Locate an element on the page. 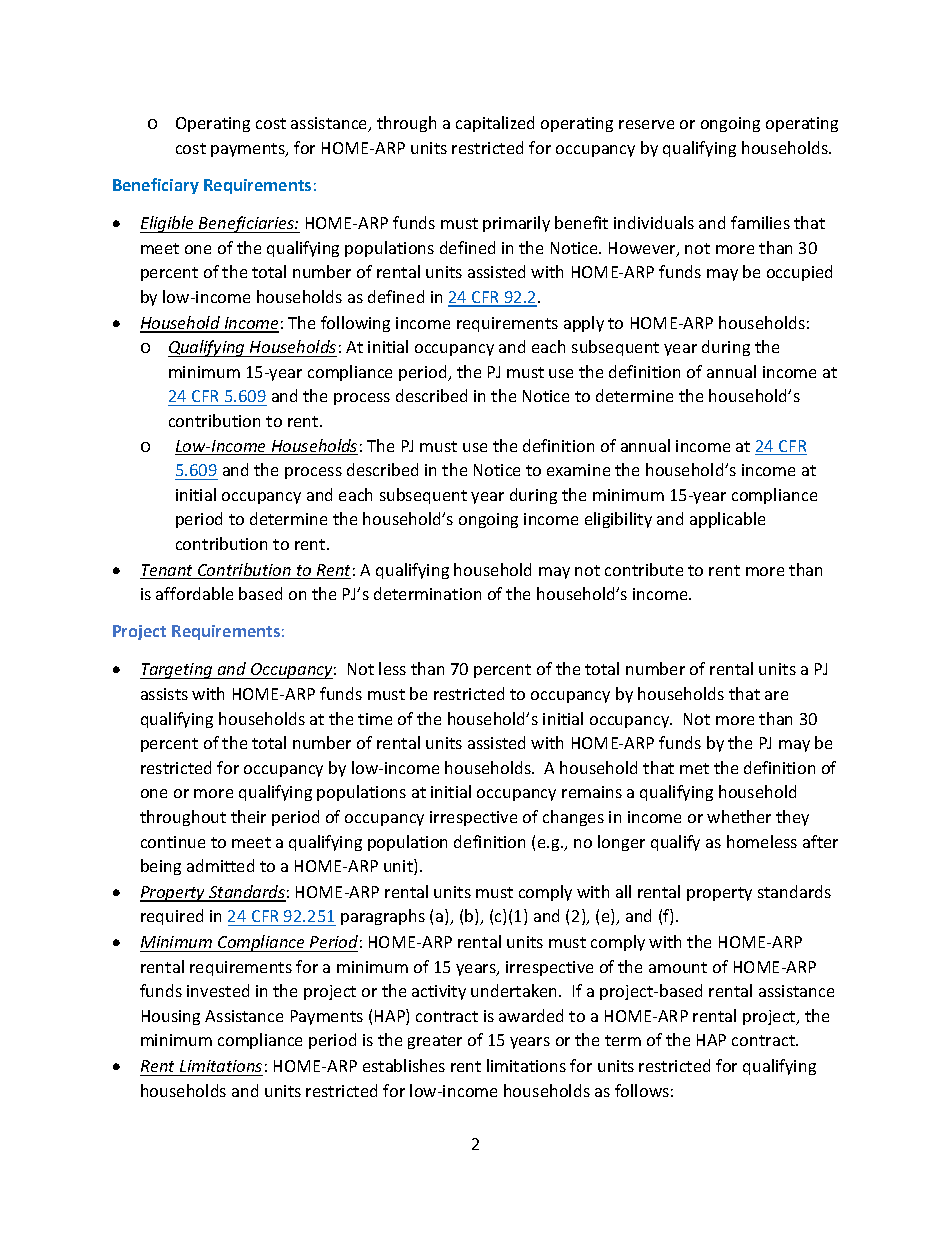  invested is located at coordinates (218, 990).
